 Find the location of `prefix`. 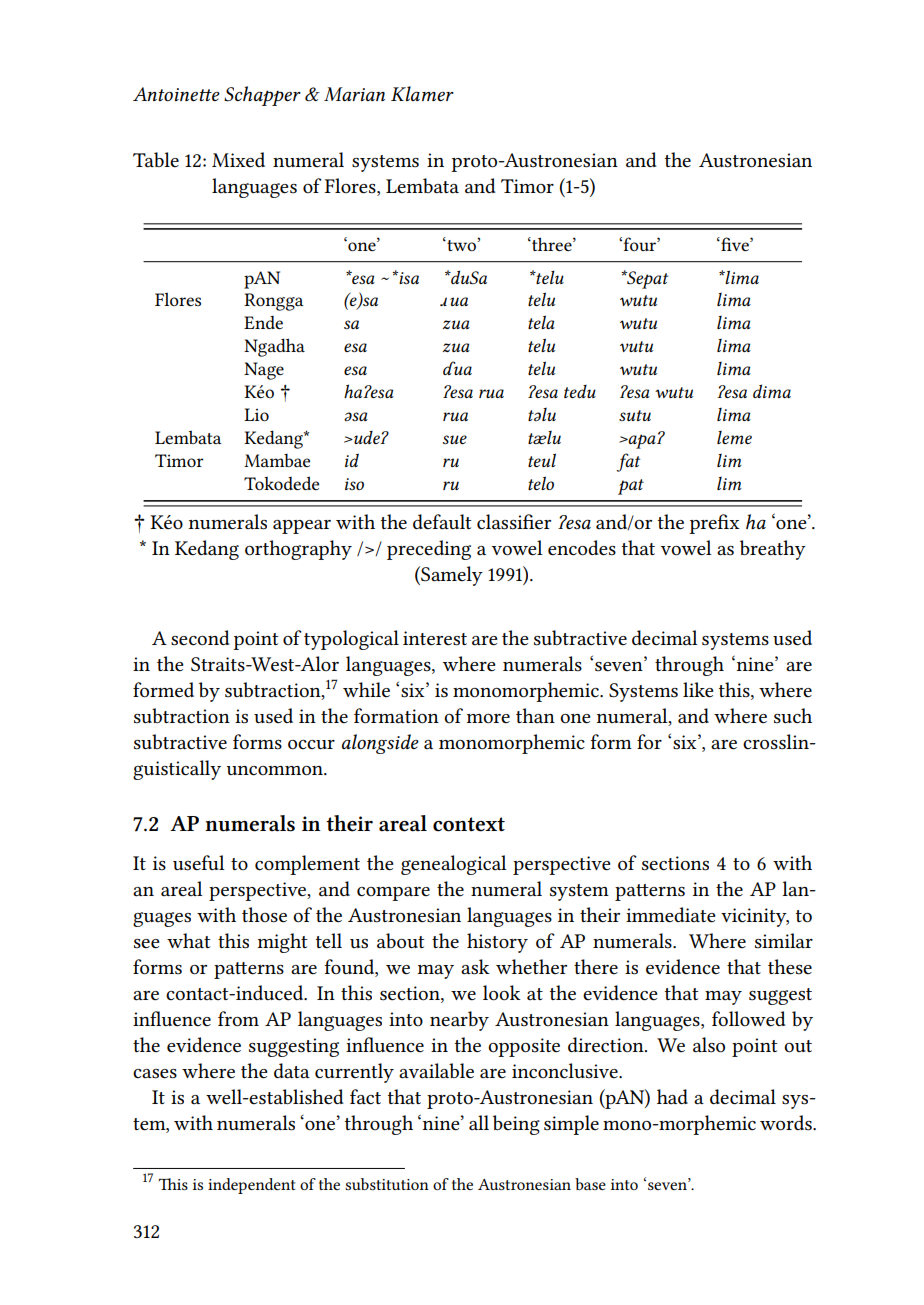

prefix is located at coordinates (714, 524).
